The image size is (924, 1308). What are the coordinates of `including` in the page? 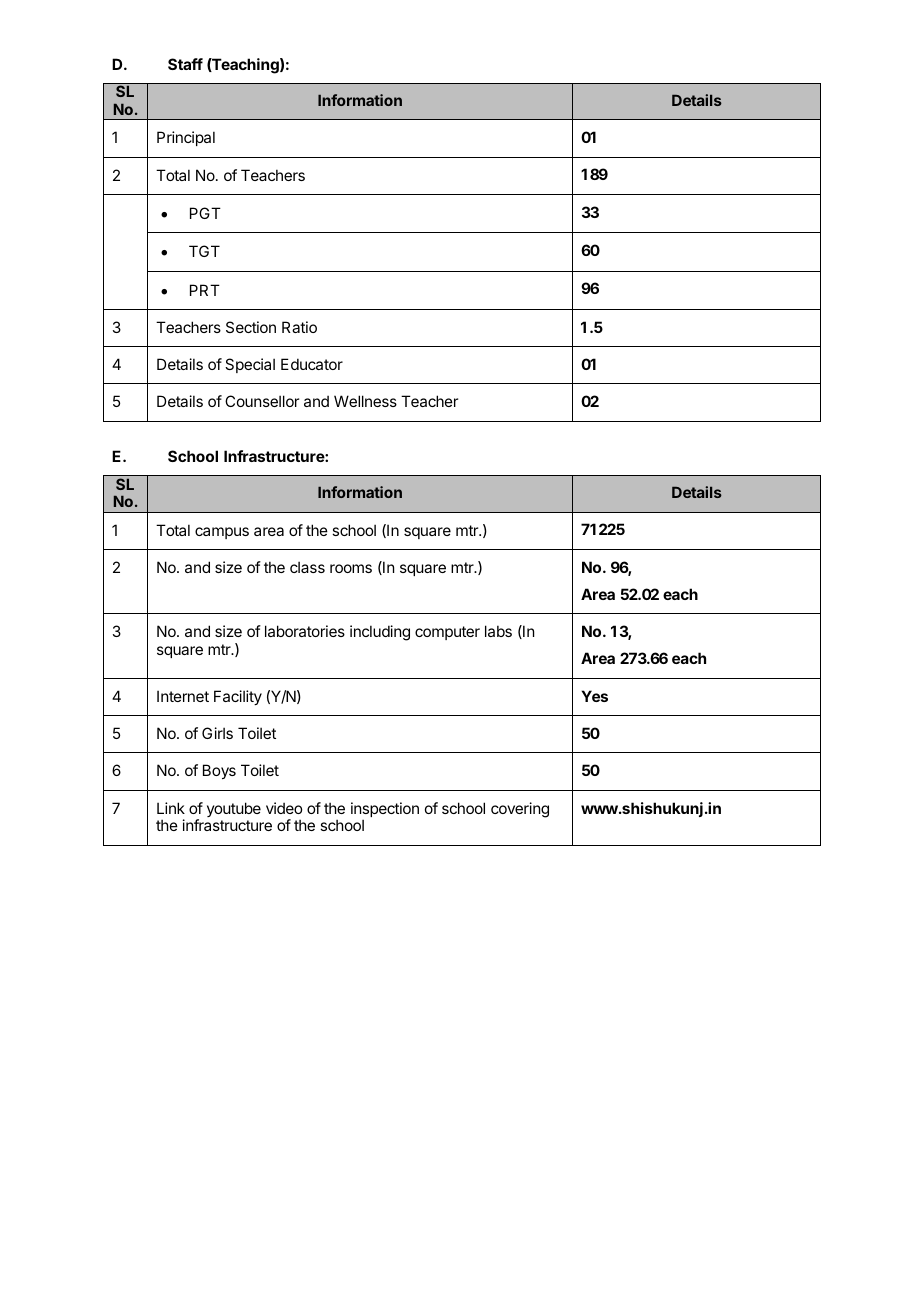 It's located at (380, 633).
